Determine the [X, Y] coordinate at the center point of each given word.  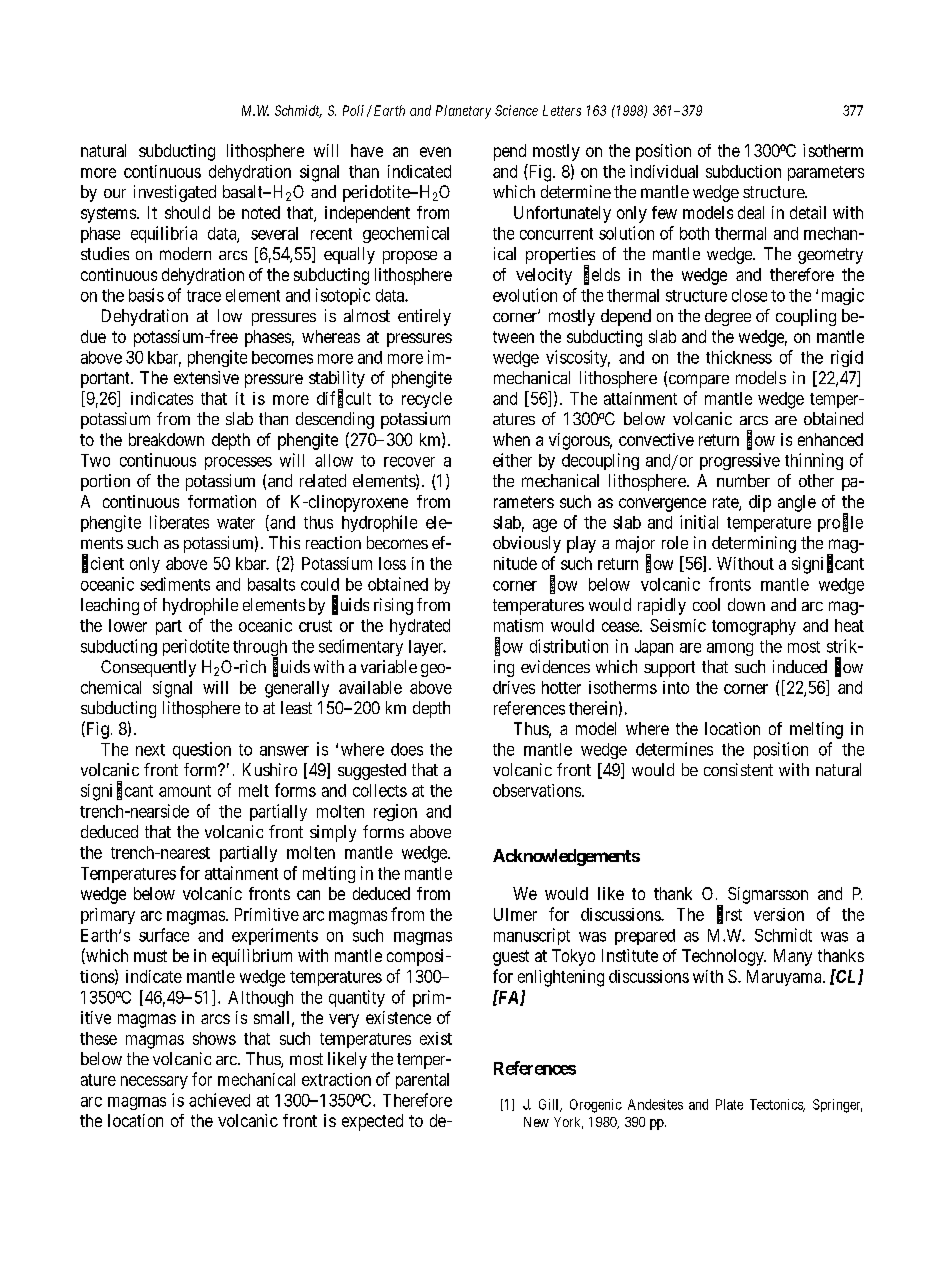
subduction [743, 171]
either [512, 460]
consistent [738, 769]
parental [422, 1081]
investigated [175, 193]
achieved [219, 1100]
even [435, 152]
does [407, 749]
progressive [740, 461]
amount [185, 791]
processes [238, 463]
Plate [729, 1104]
